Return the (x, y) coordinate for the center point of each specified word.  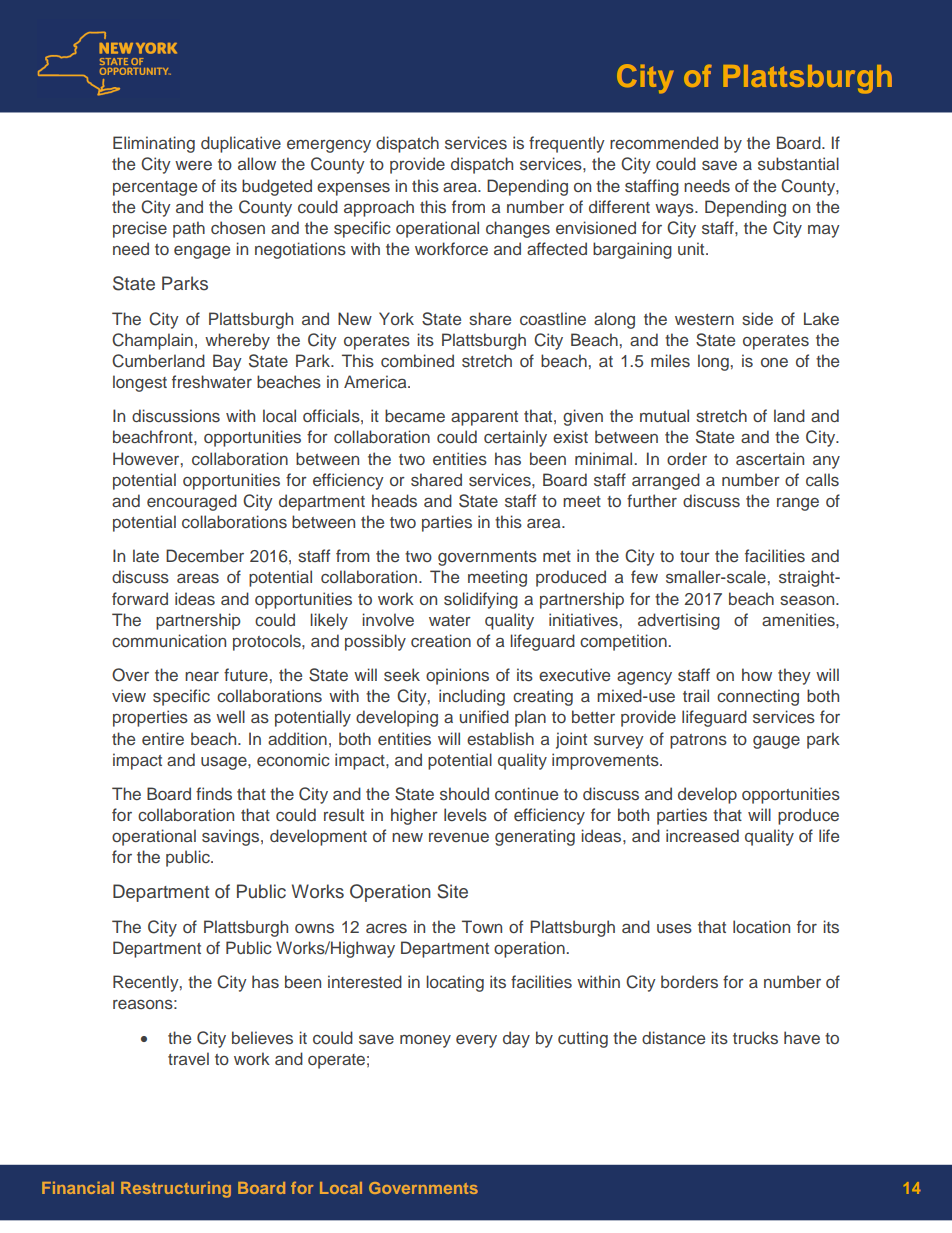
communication (169, 640)
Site (452, 891)
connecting (758, 697)
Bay (227, 362)
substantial (798, 164)
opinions (457, 676)
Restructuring (176, 1190)
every (476, 1041)
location (761, 926)
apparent (484, 418)
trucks (755, 1038)
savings (232, 837)
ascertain (770, 459)
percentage (155, 188)
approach (379, 208)
